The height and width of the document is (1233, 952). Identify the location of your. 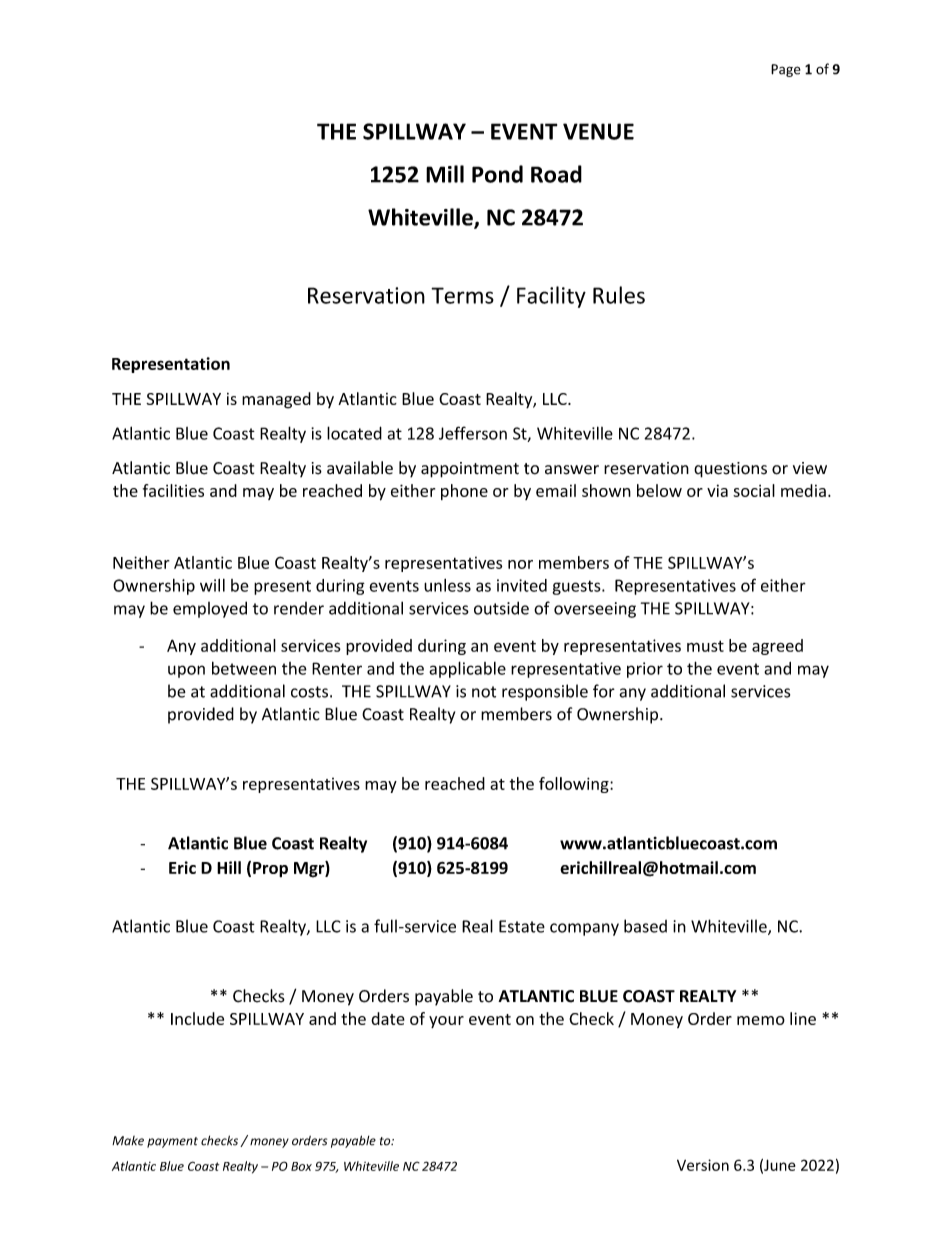
(446, 1022).
